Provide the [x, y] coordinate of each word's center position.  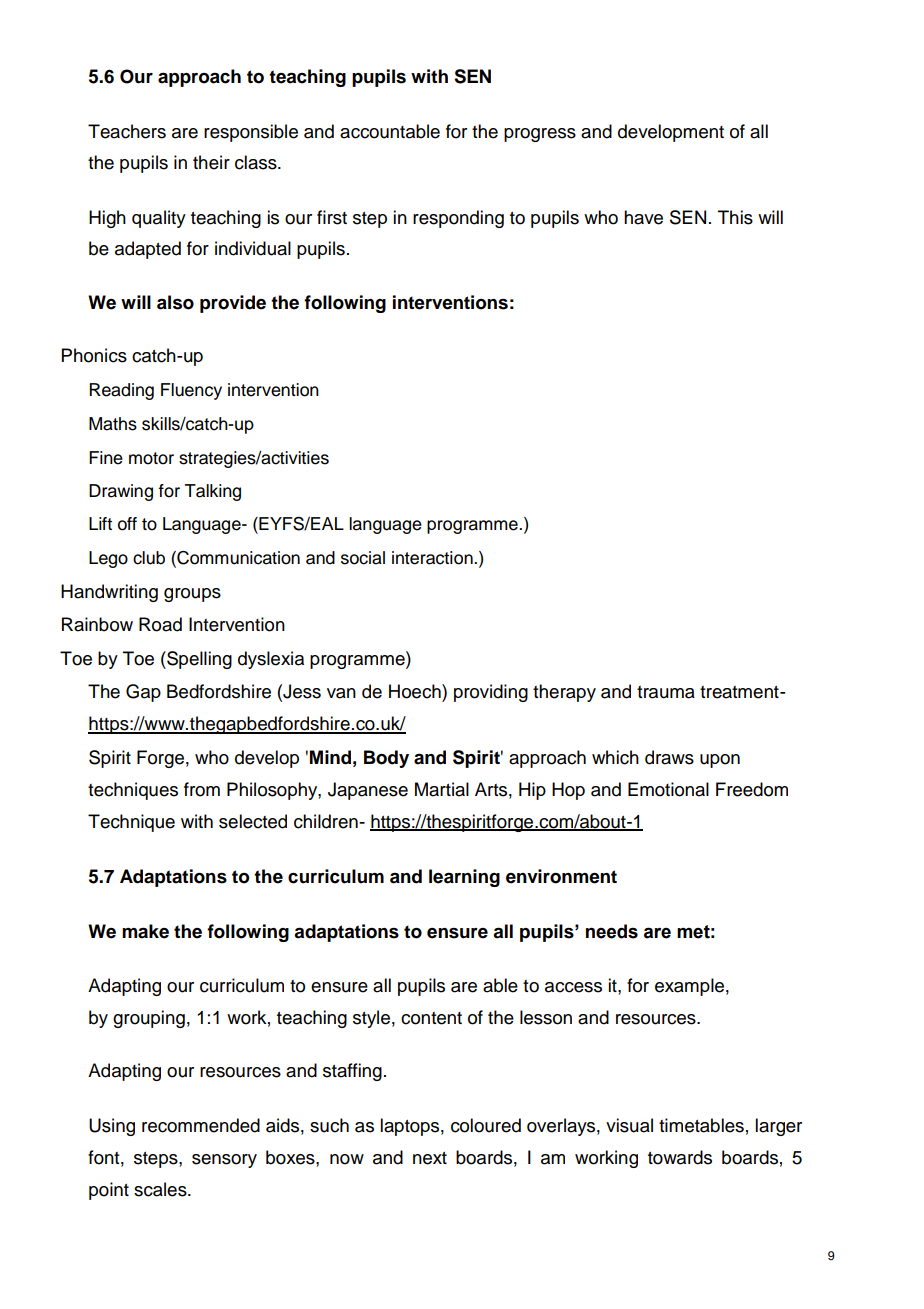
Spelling [198, 660]
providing [491, 693]
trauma [666, 692]
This [735, 217]
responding [458, 219]
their [211, 162]
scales [161, 1189]
